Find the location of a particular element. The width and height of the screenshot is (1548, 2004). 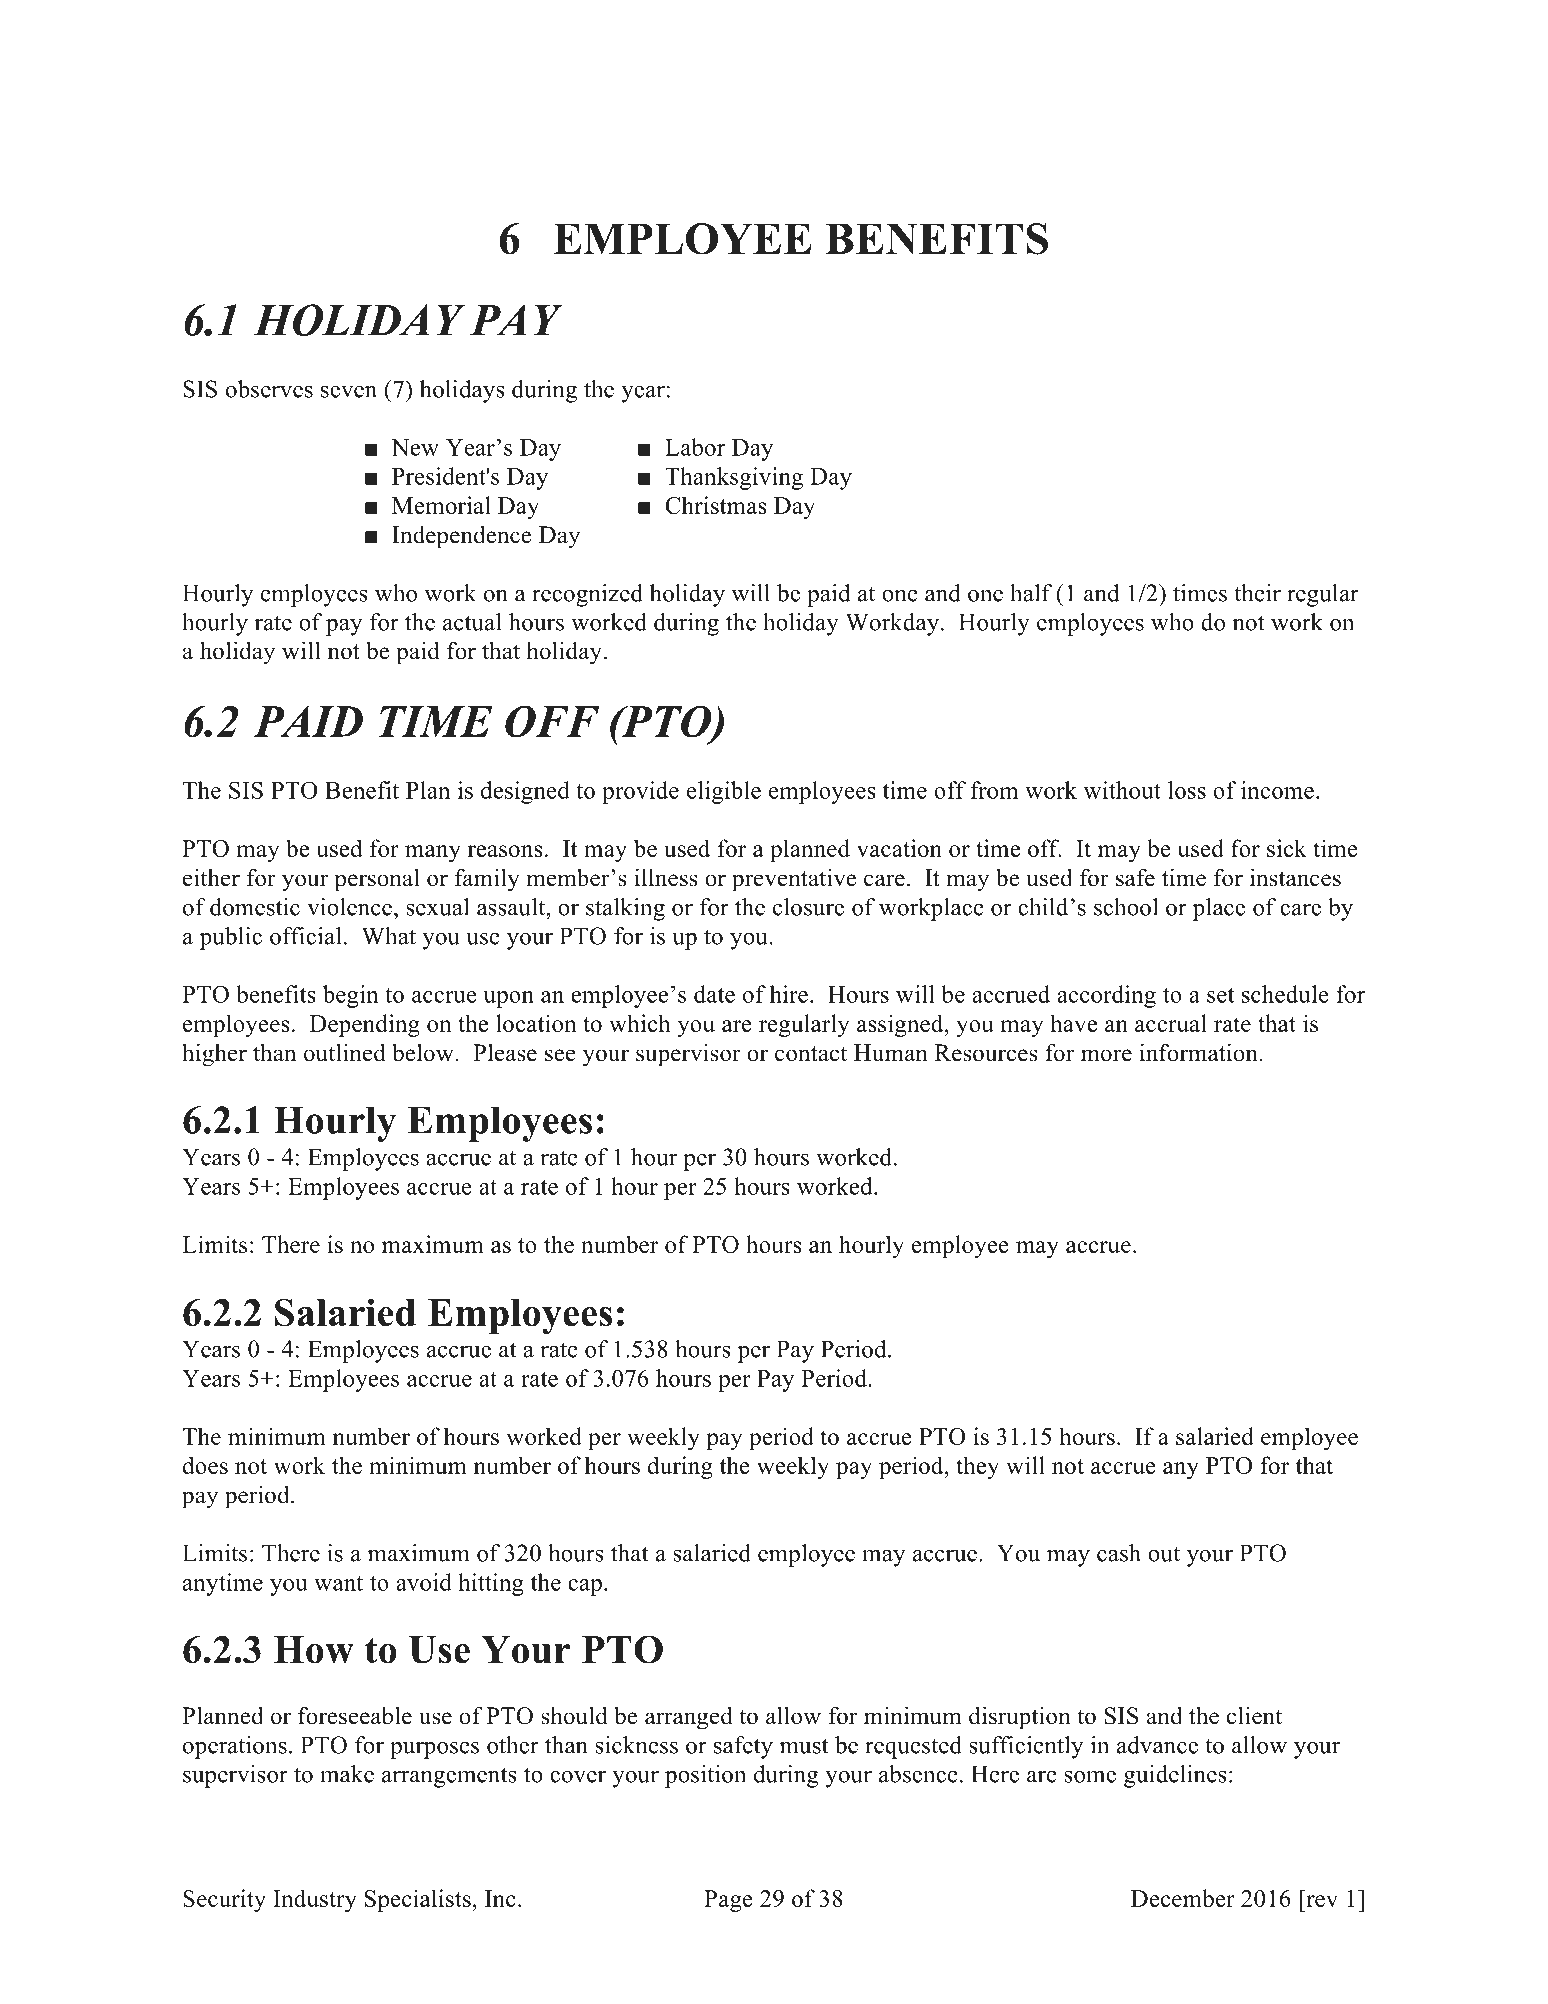

Labor is located at coordinates (695, 447).
